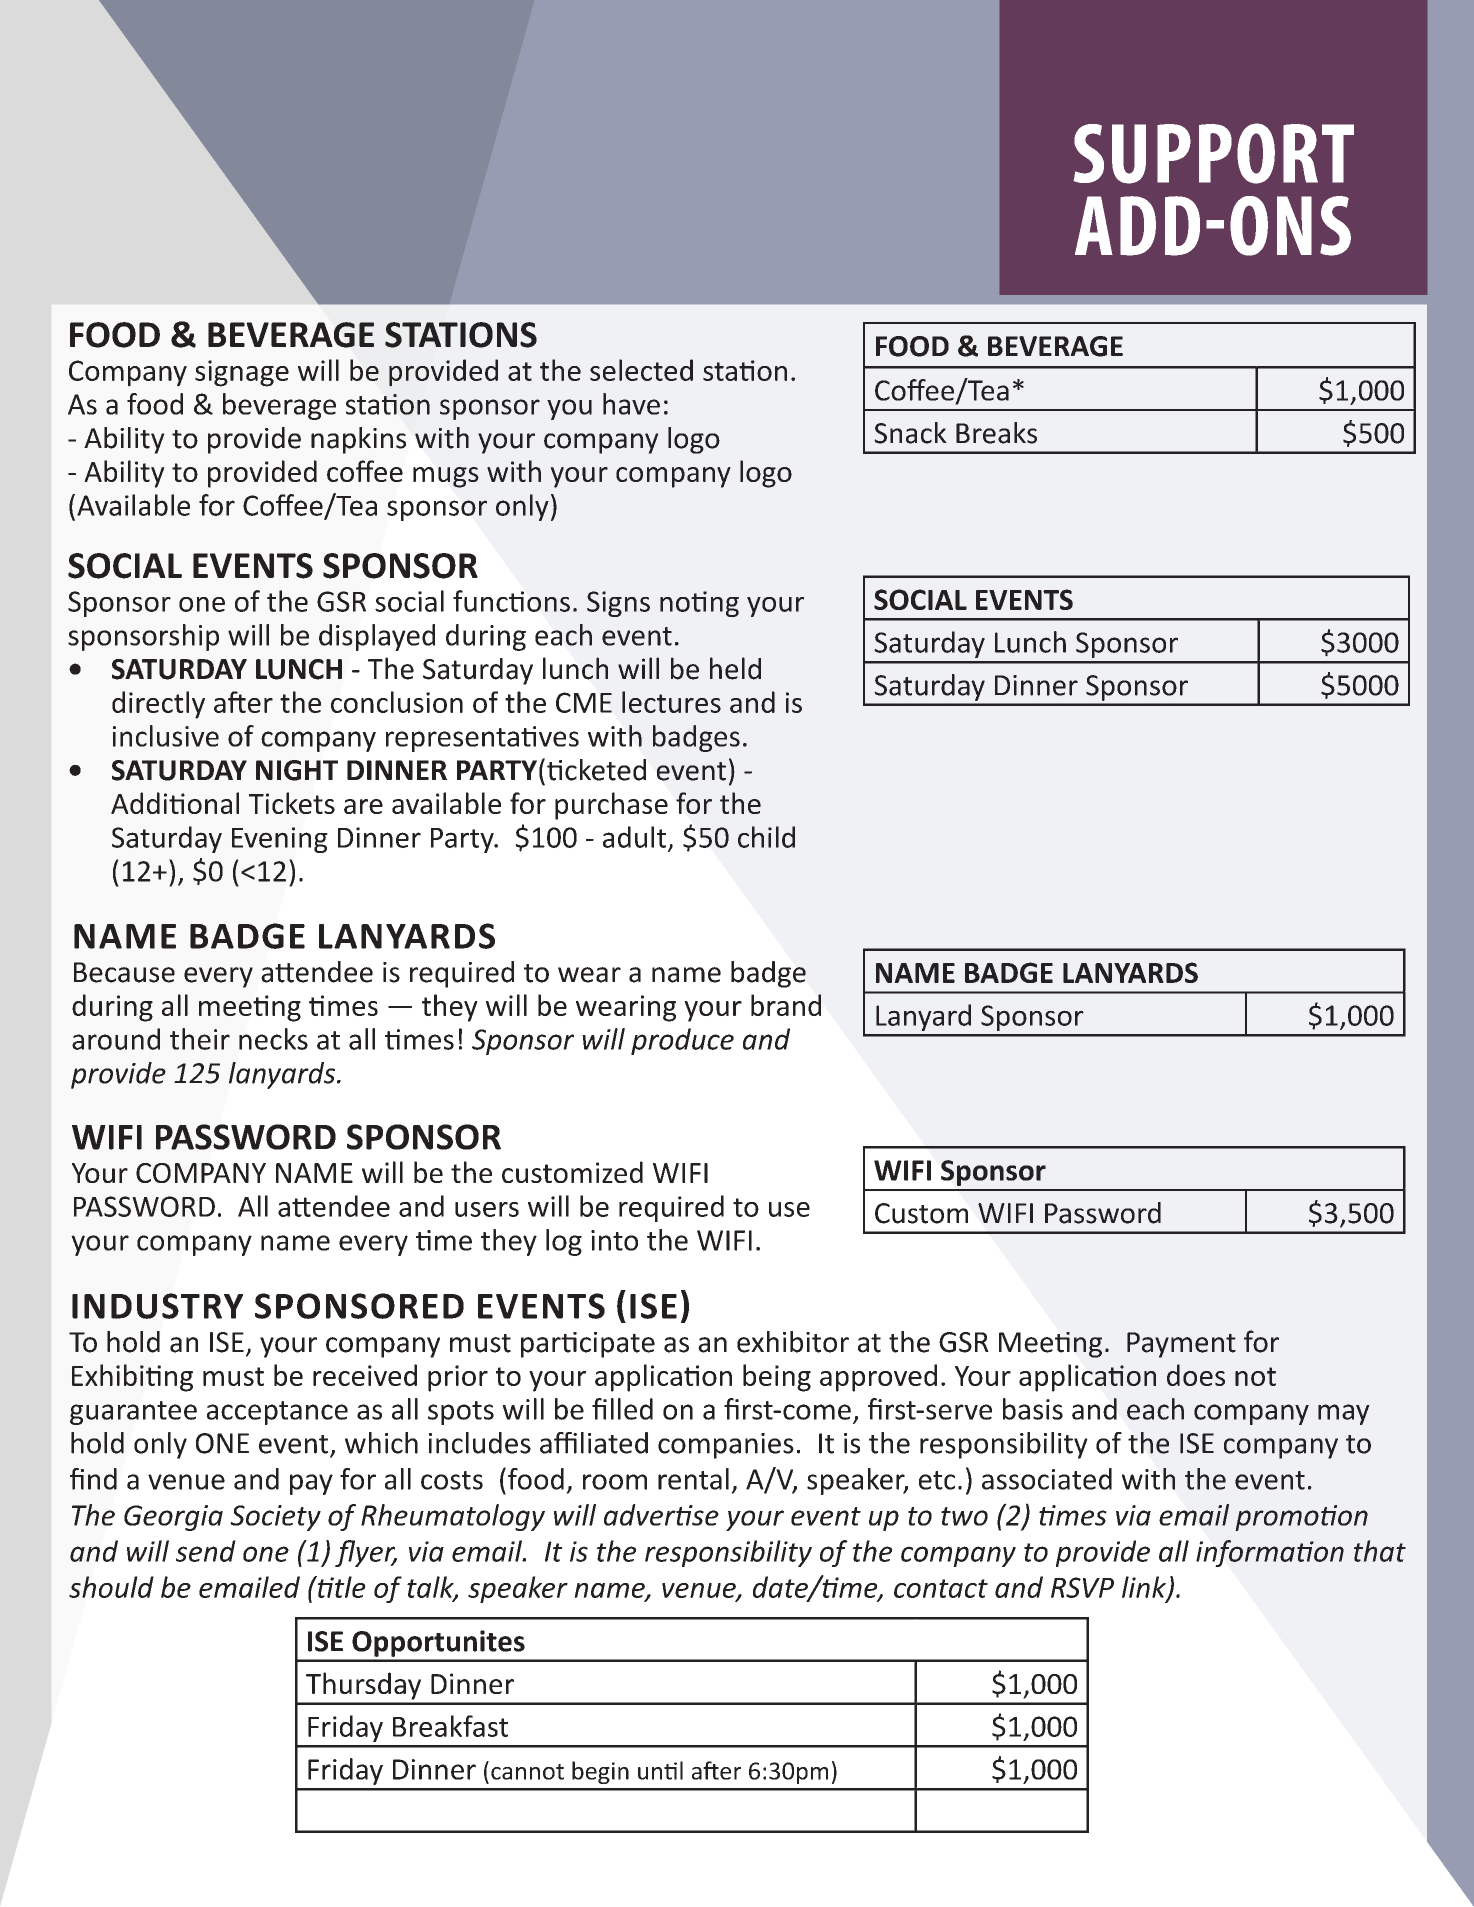 This image has width=1474, height=1907. I want to click on Payment, so click(1181, 1345).
